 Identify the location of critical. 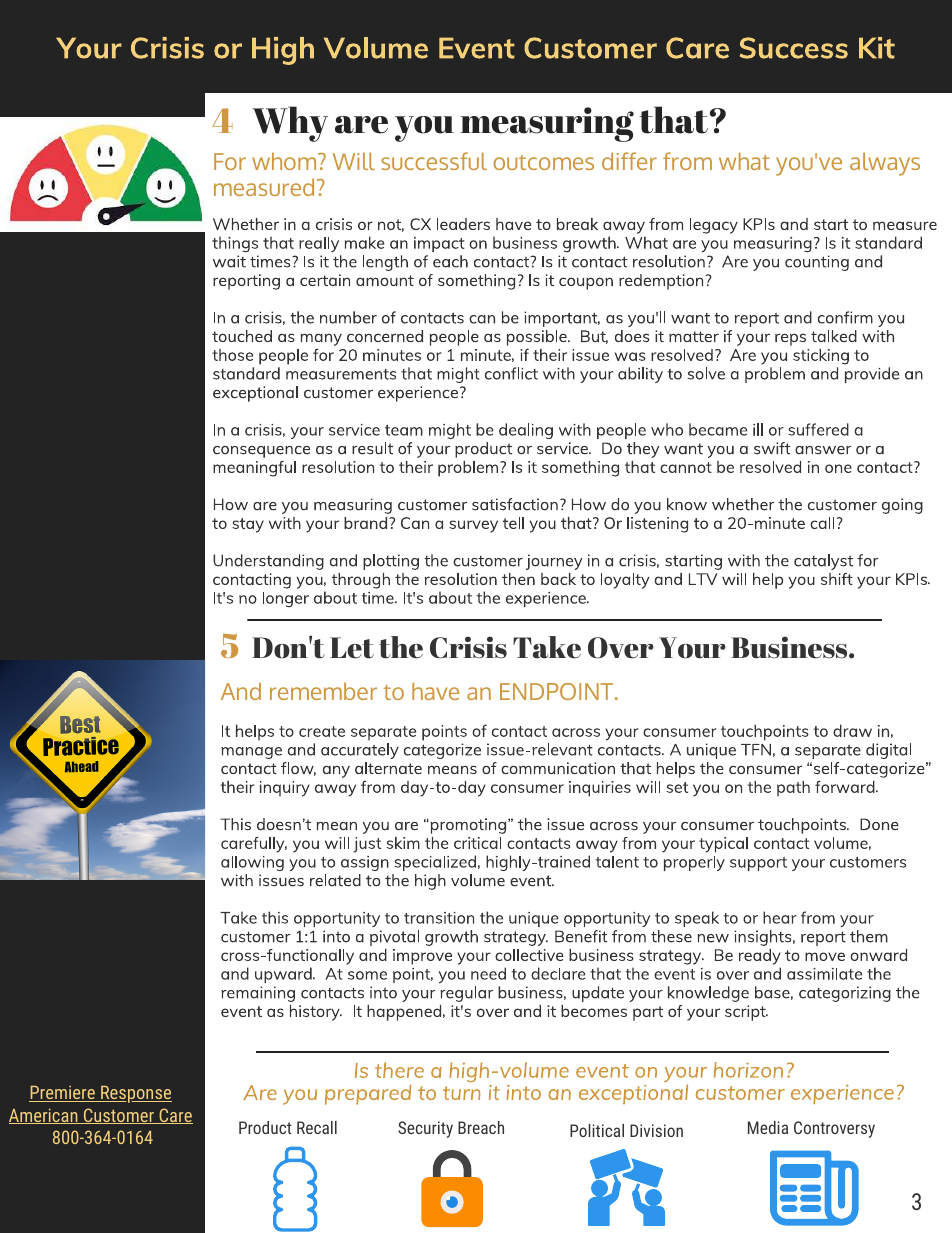
(477, 843).
